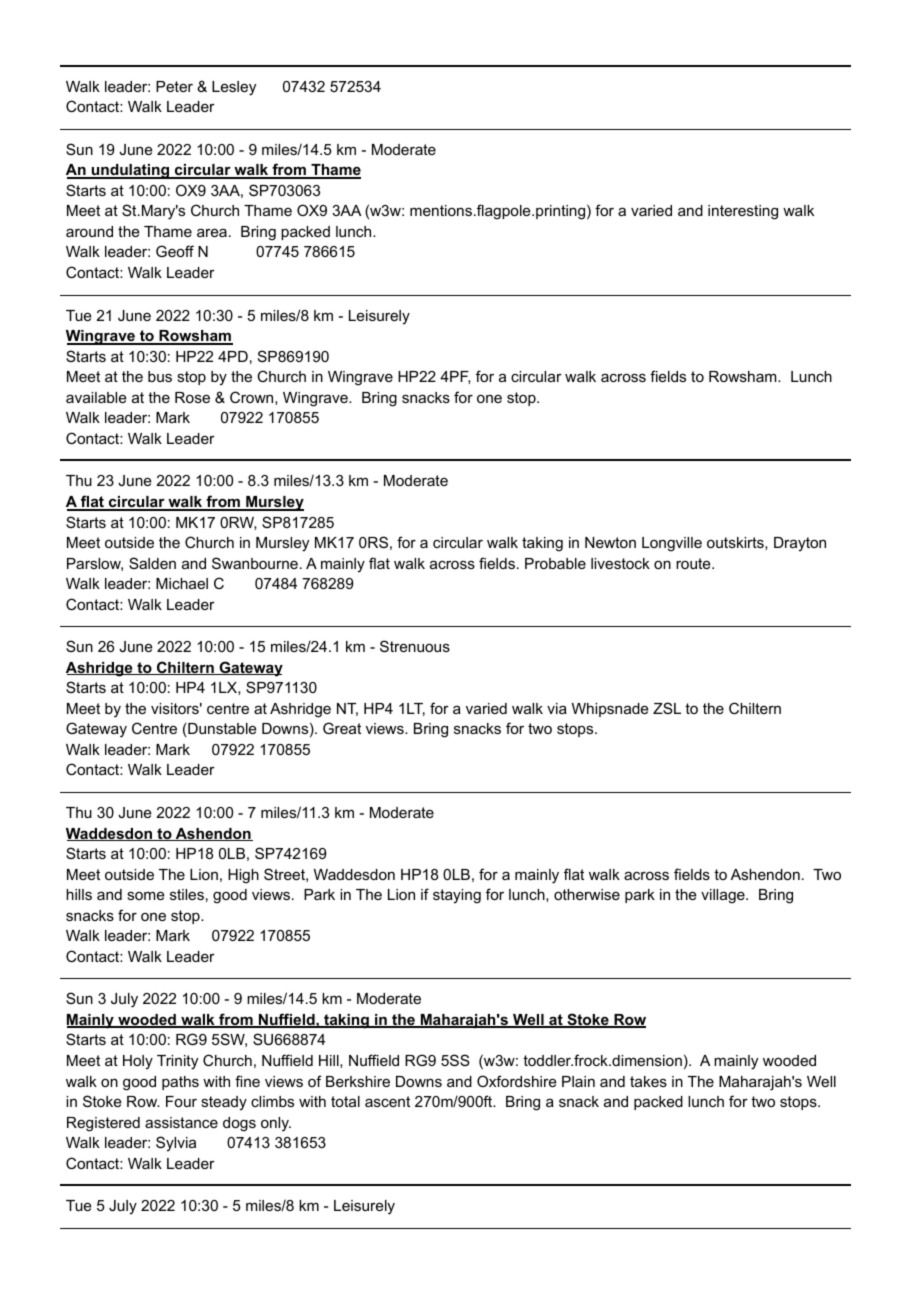 The image size is (924, 1307). I want to click on assistance, so click(181, 1122).
